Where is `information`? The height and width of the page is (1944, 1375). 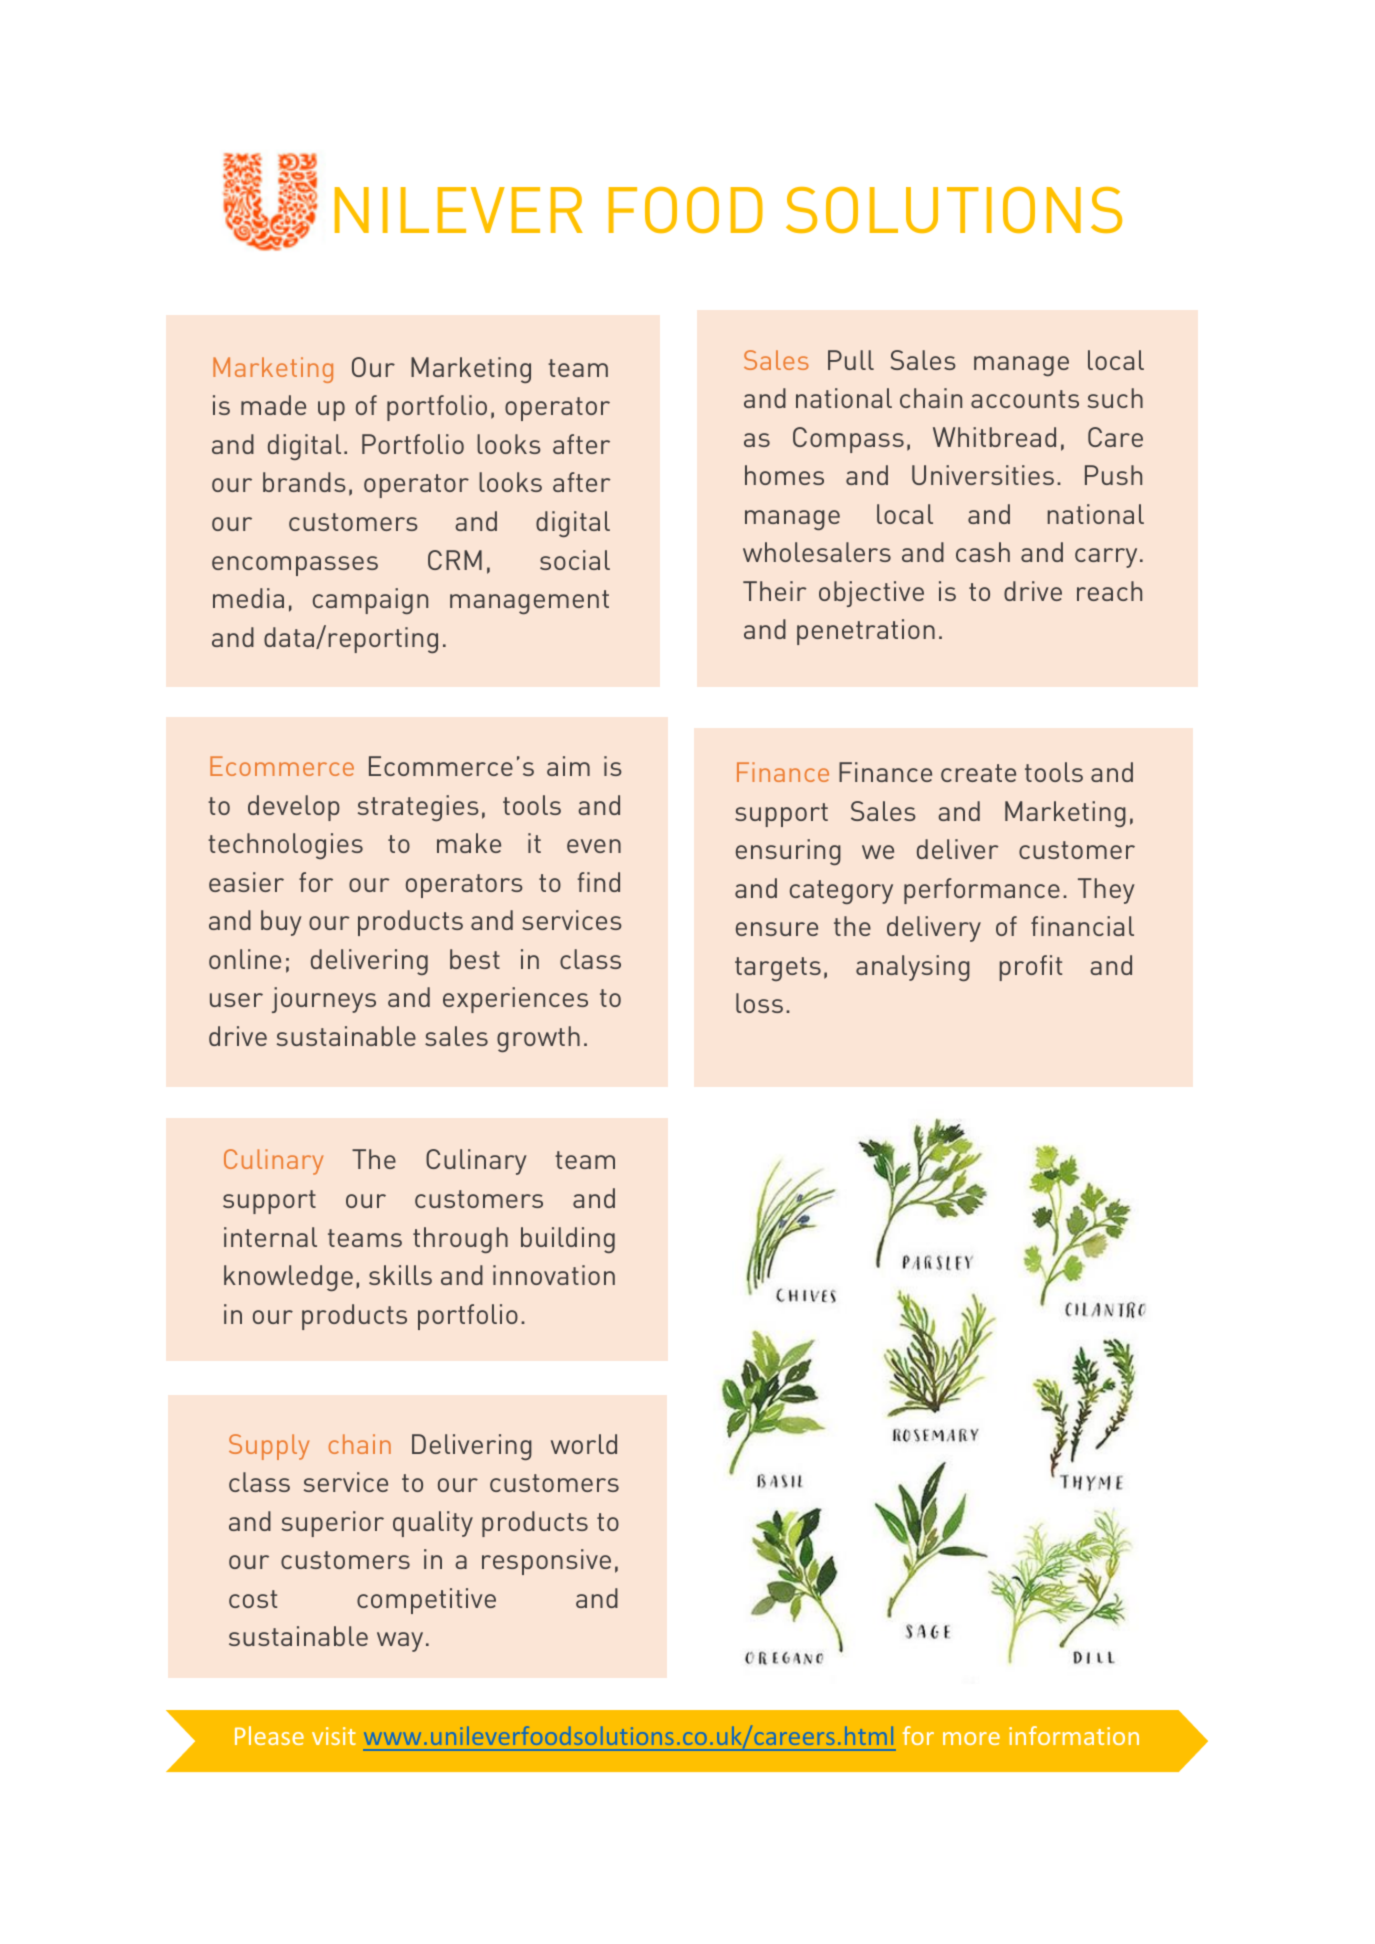
information is located at coordinates (1074, 1735).
